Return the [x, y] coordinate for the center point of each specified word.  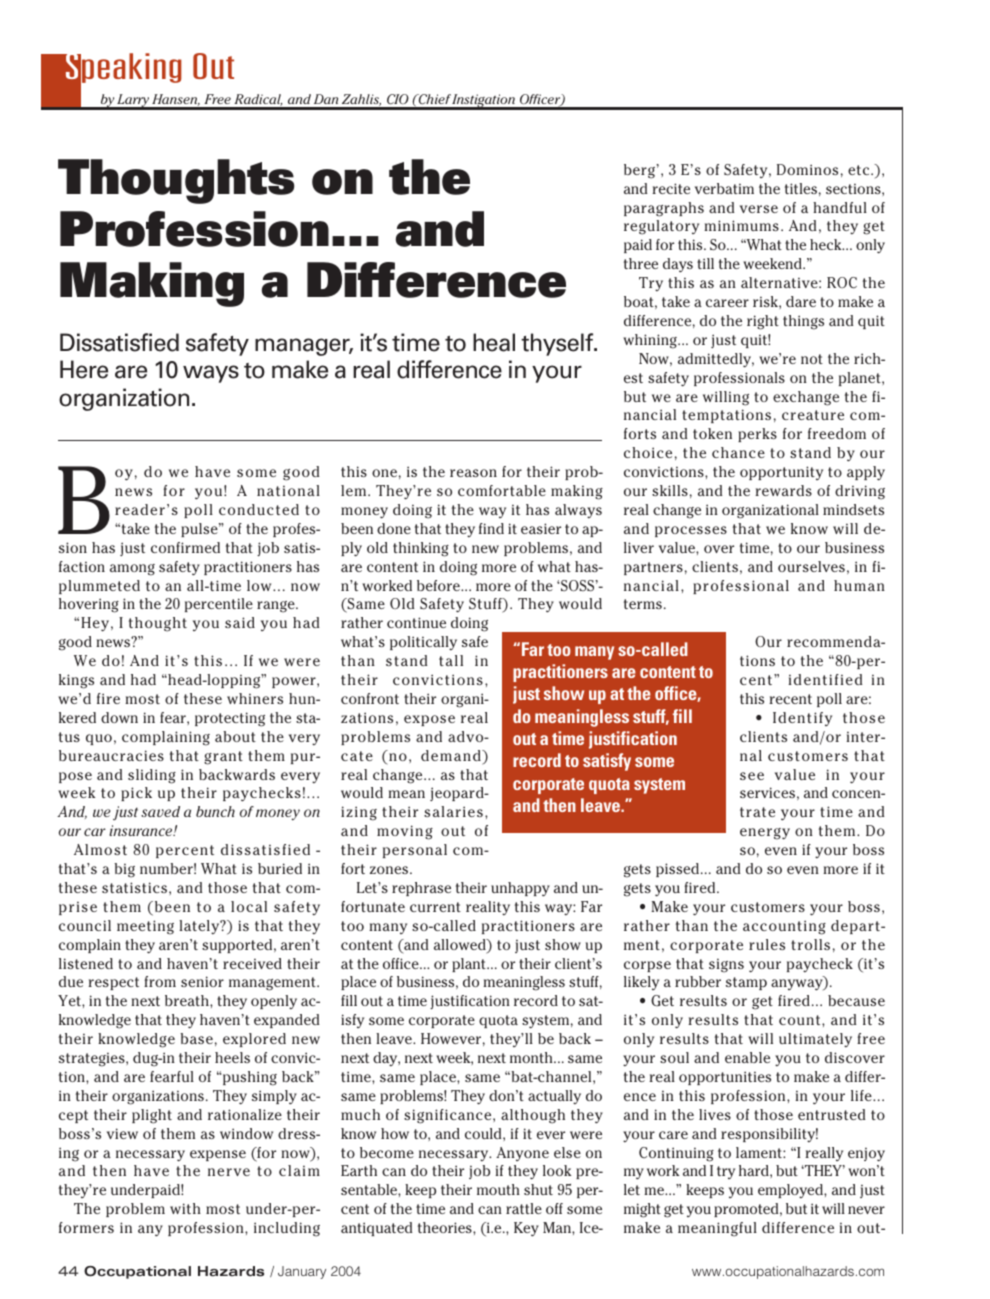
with [185, 1208]
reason [473, 473]
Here [84, 369]
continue [416, 622]
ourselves [811, 566]
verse [759, 209]
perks [757, 435]
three [641, 263]
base [196, 1038]
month [532, 1057]
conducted [259, 509]
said [240, 622]
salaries [453, 811]
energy [765, 834]
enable [747, 1057]
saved [160, 811]
